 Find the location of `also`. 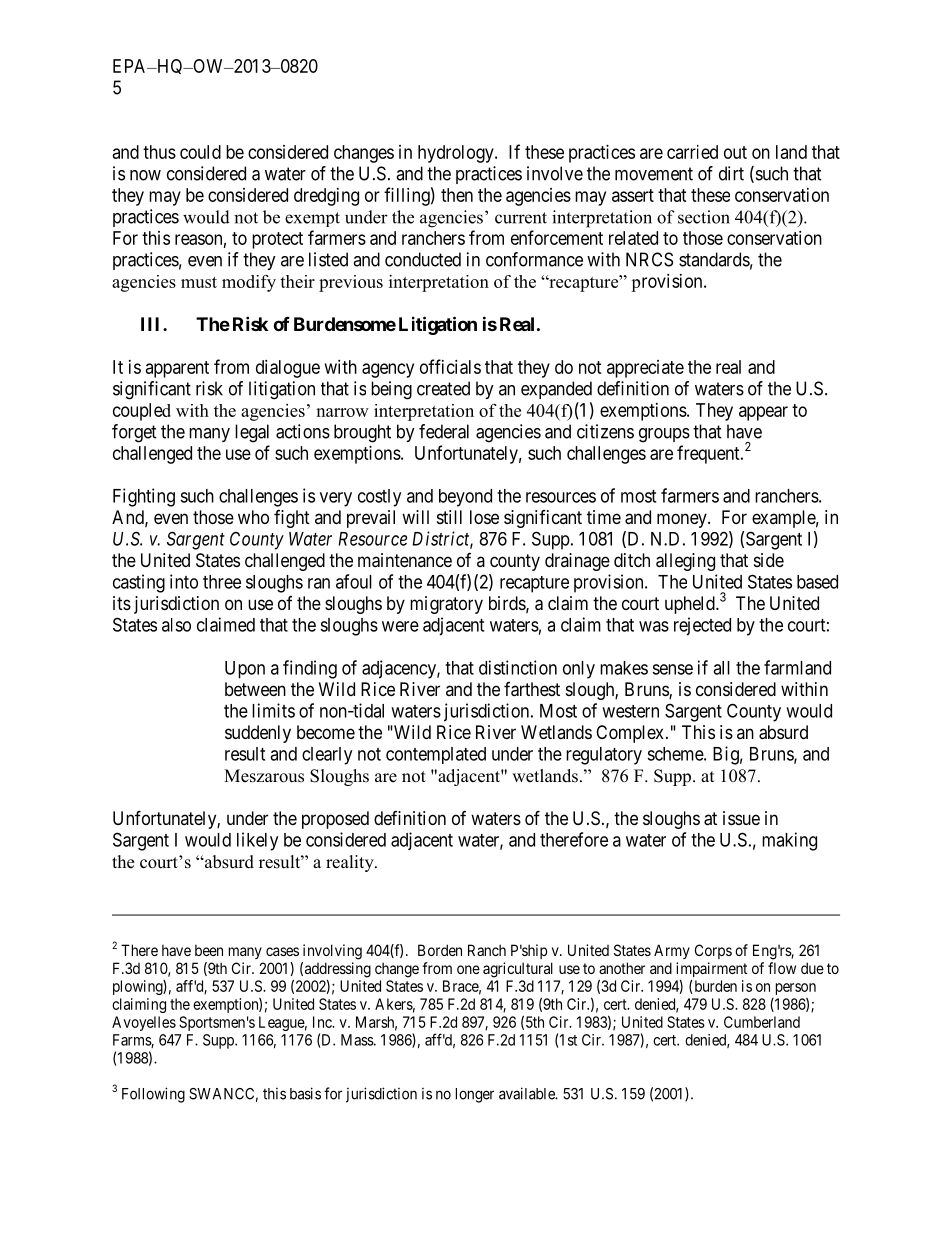

also is located at coordinates (176, 625).
